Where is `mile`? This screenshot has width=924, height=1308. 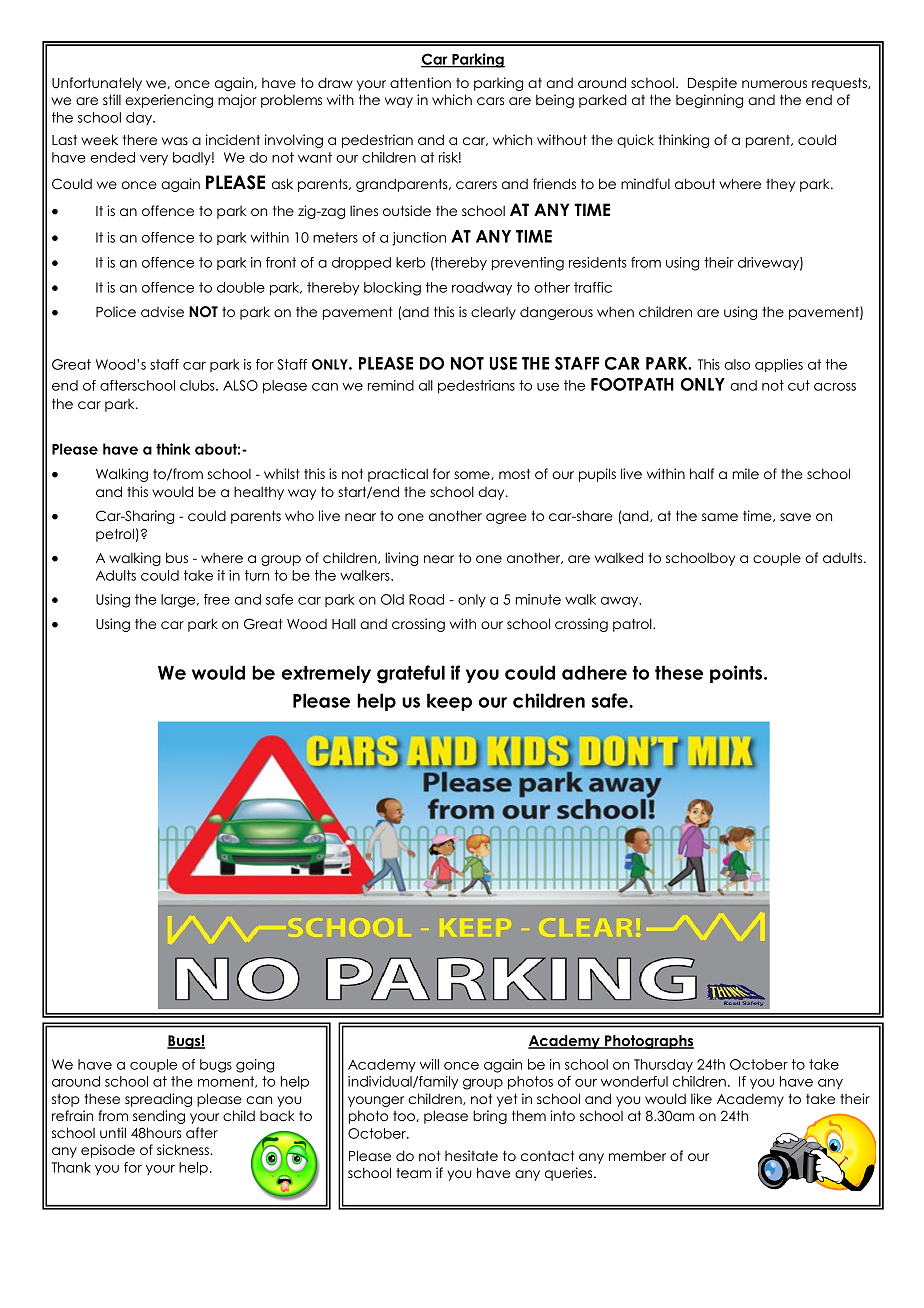
mile is located at coordinates (746, 473).
